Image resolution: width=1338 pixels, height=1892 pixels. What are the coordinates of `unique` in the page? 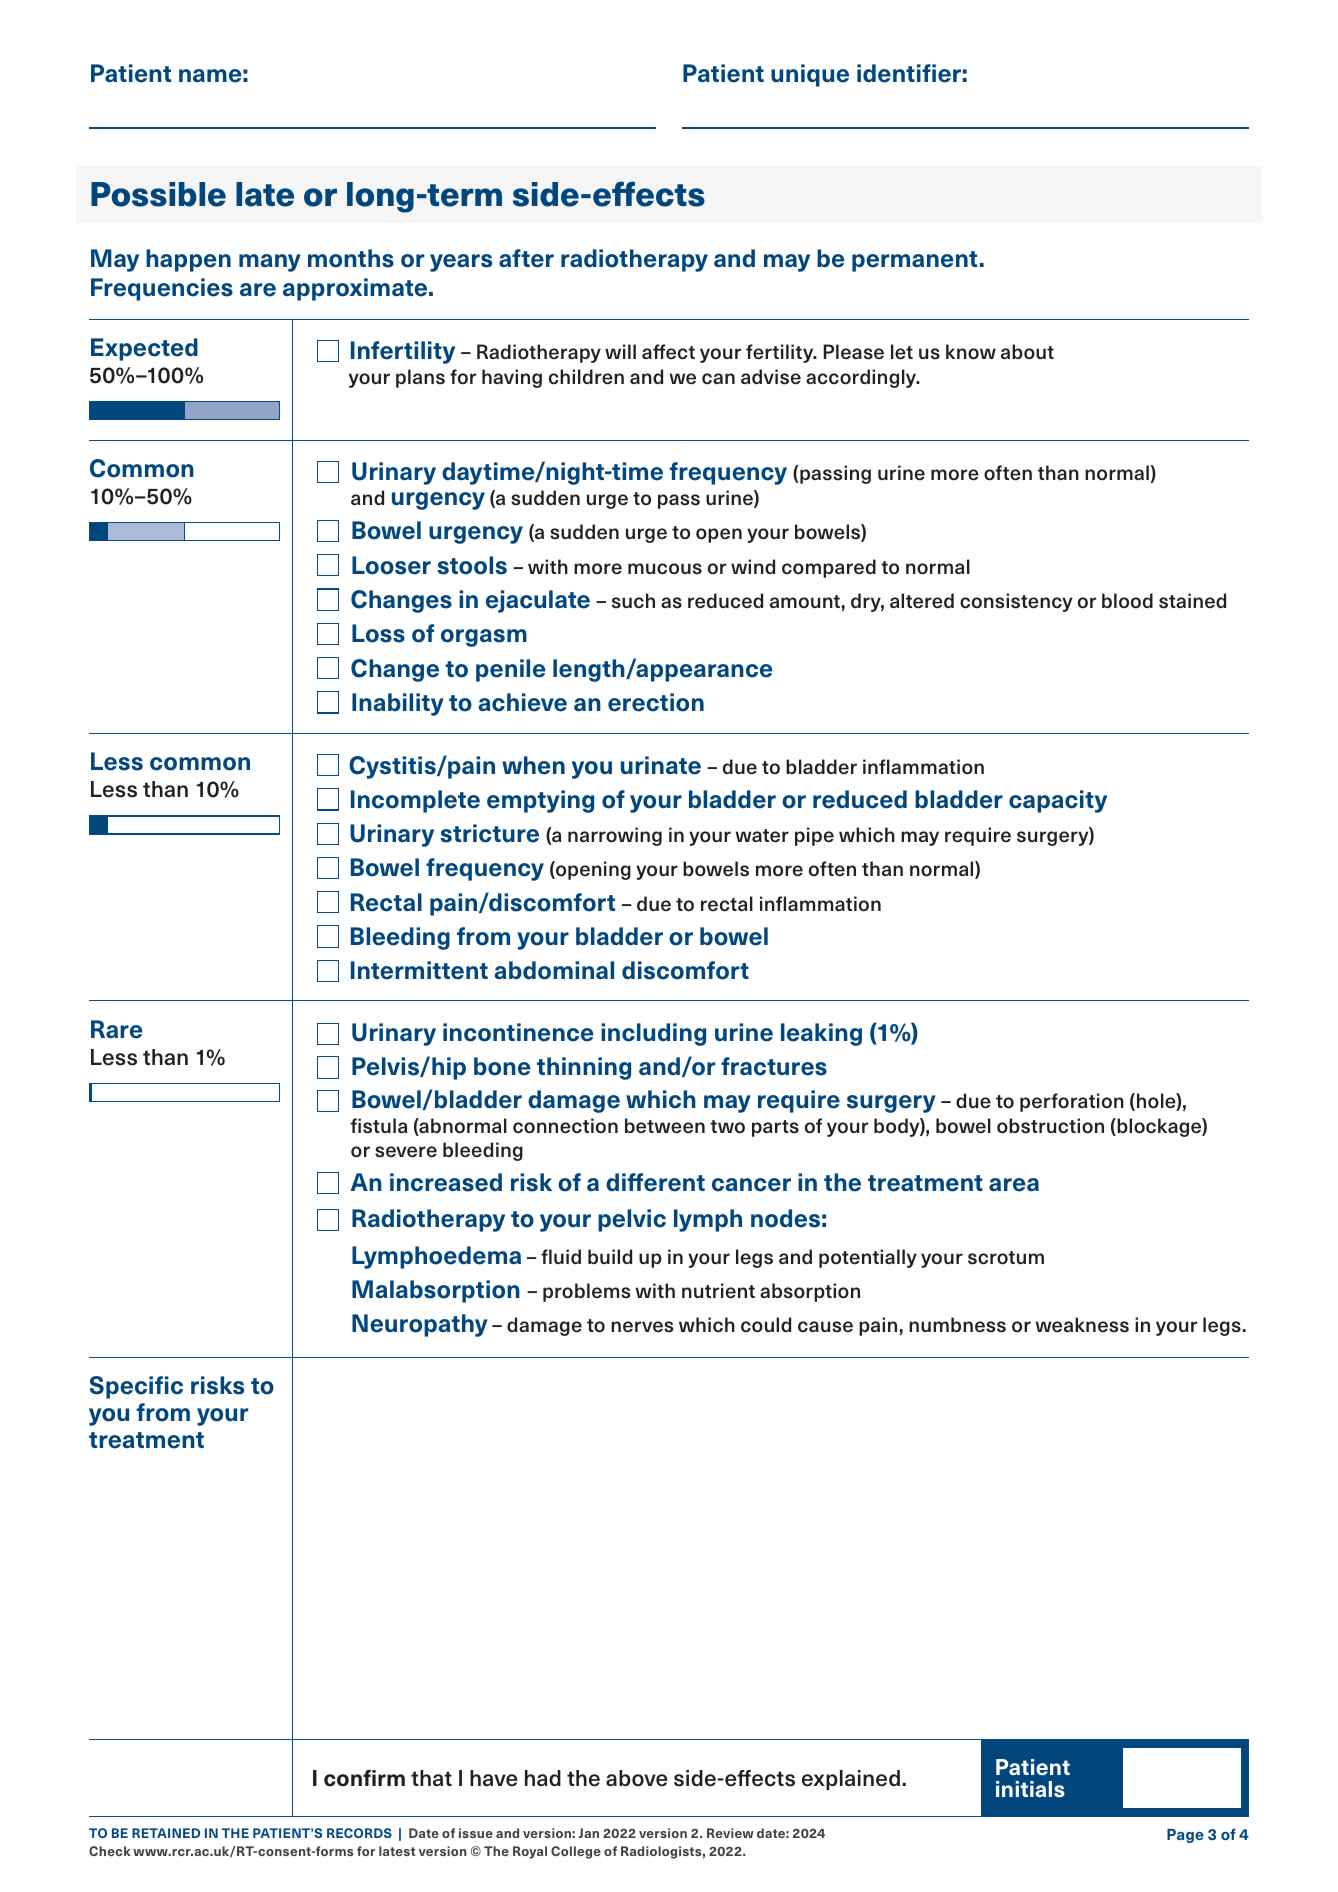 It's located at (810, 75).
